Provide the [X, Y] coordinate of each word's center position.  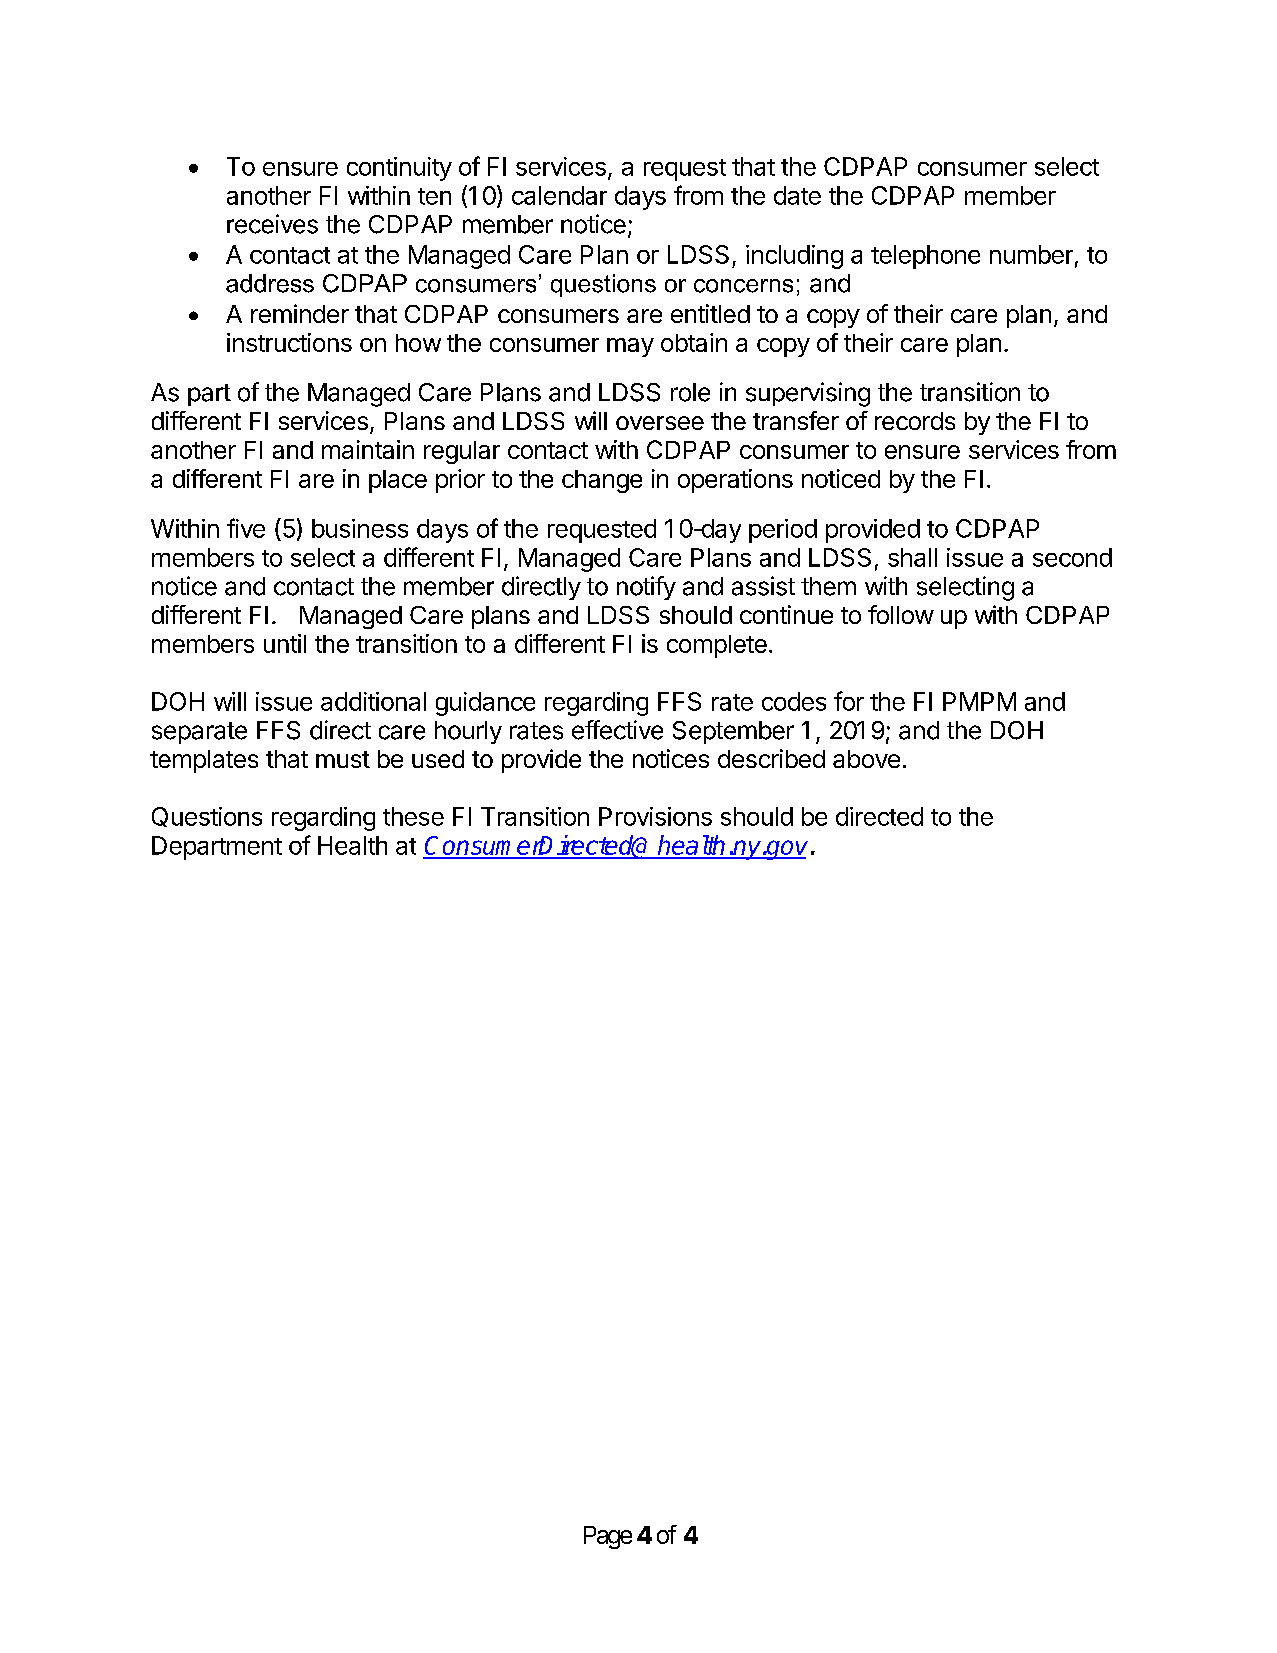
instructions [289, 342]
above [866, 759]
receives [272, 224]
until [285, 643]
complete [717, 646]
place [398, 481]
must [343, 759]
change [602, 481]
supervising [808, 394]
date [797, 195]
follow [901, 614]
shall [912, 557]
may [630, 347]
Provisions [655, 816]
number [1031, 254]
